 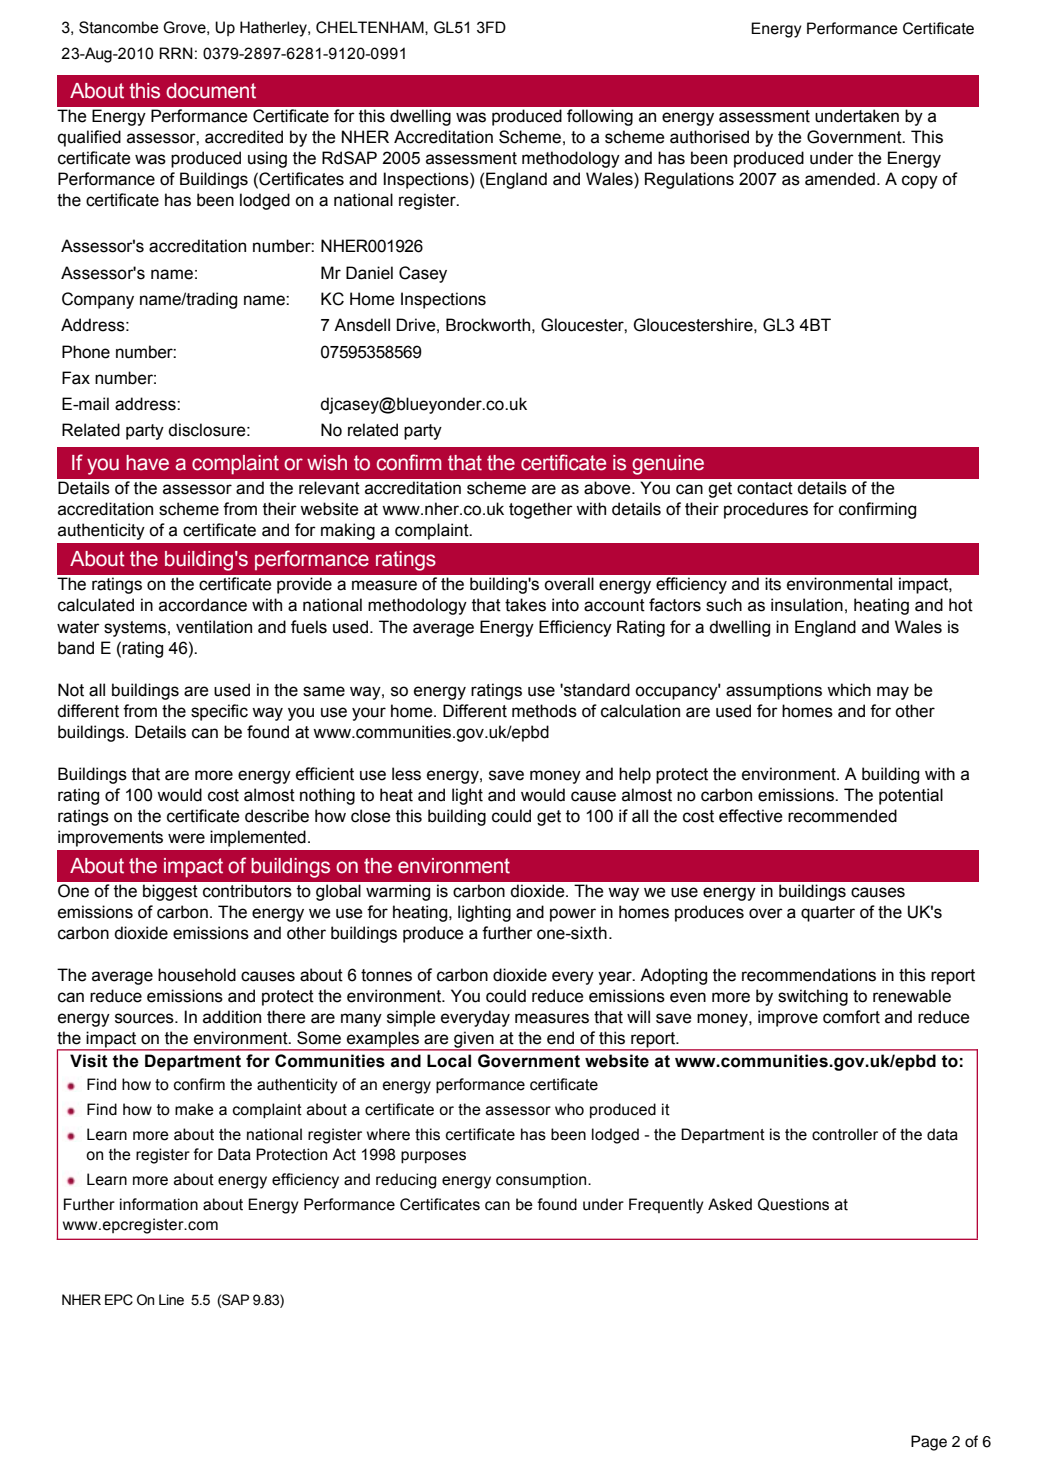 What do you see at coordinates (765, 488) in the page?
I see `contact` at bounding box center [765, 488].
